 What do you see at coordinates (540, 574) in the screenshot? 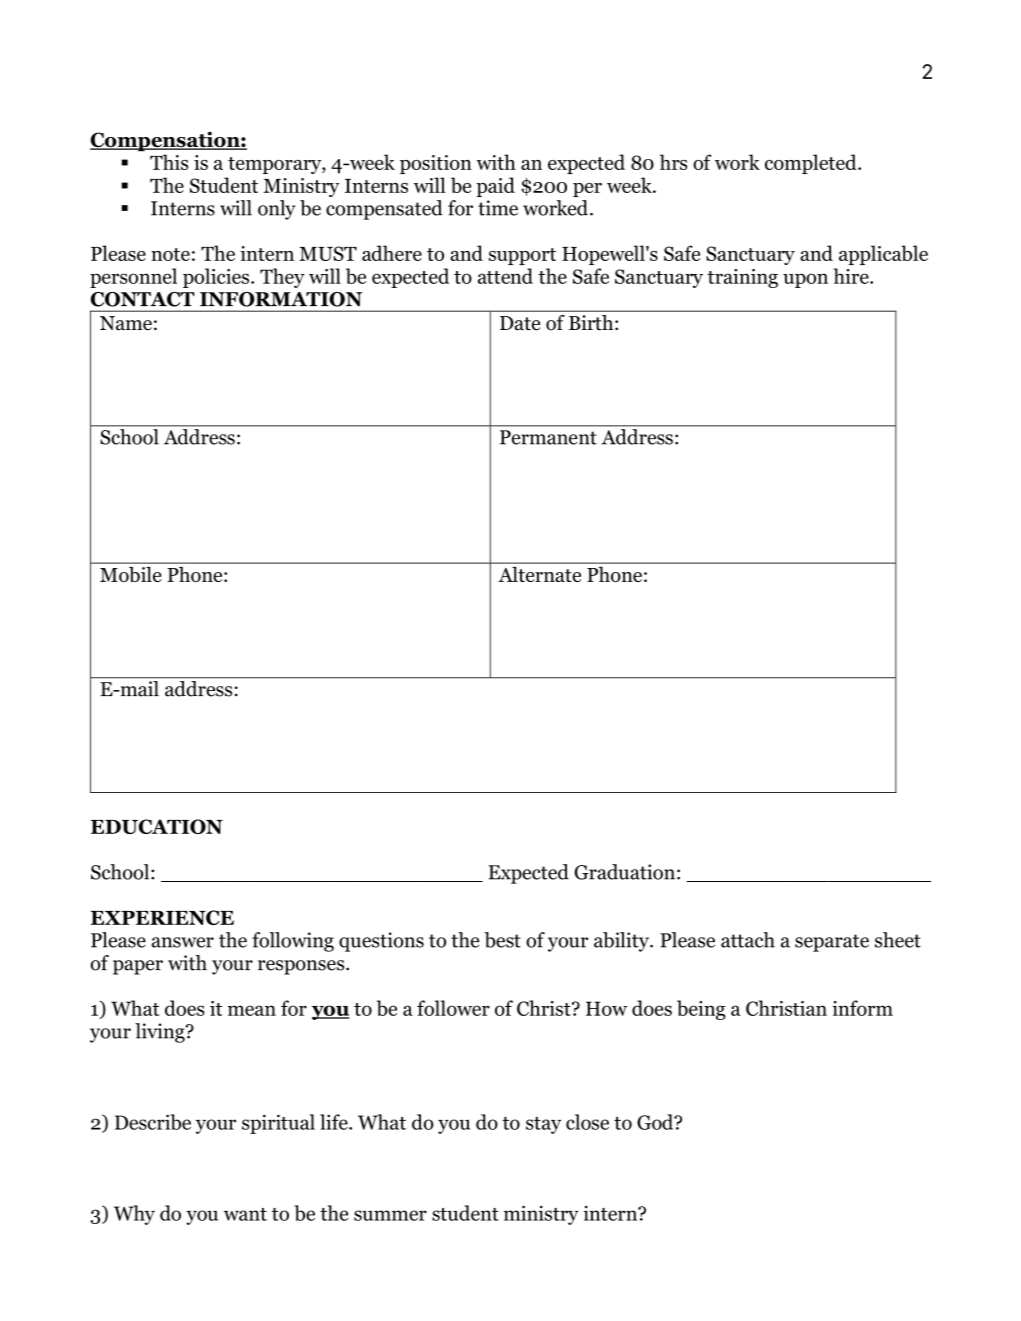
I see `Alternate` at bounding box center [540, 574].
